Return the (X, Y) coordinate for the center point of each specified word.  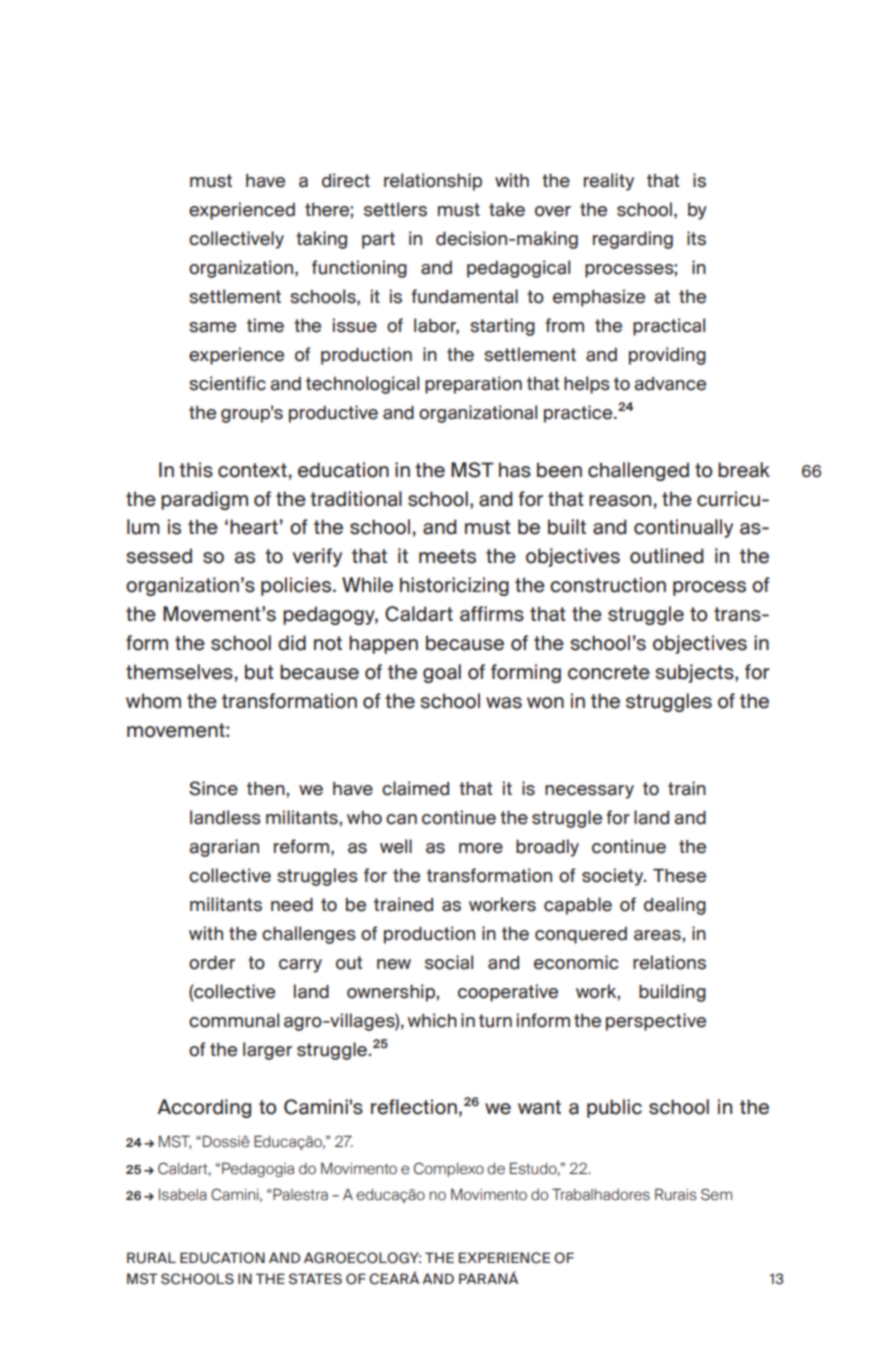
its (696, 238)
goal (442, 673)
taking (321, 240)
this (196, 470)
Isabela (183, 1195)
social (449, 962)
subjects (695, 673)
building (672, 993)
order (212, 963)
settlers (395, 209)
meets (447, 556)
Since (213, 788)
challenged (638, 471)
